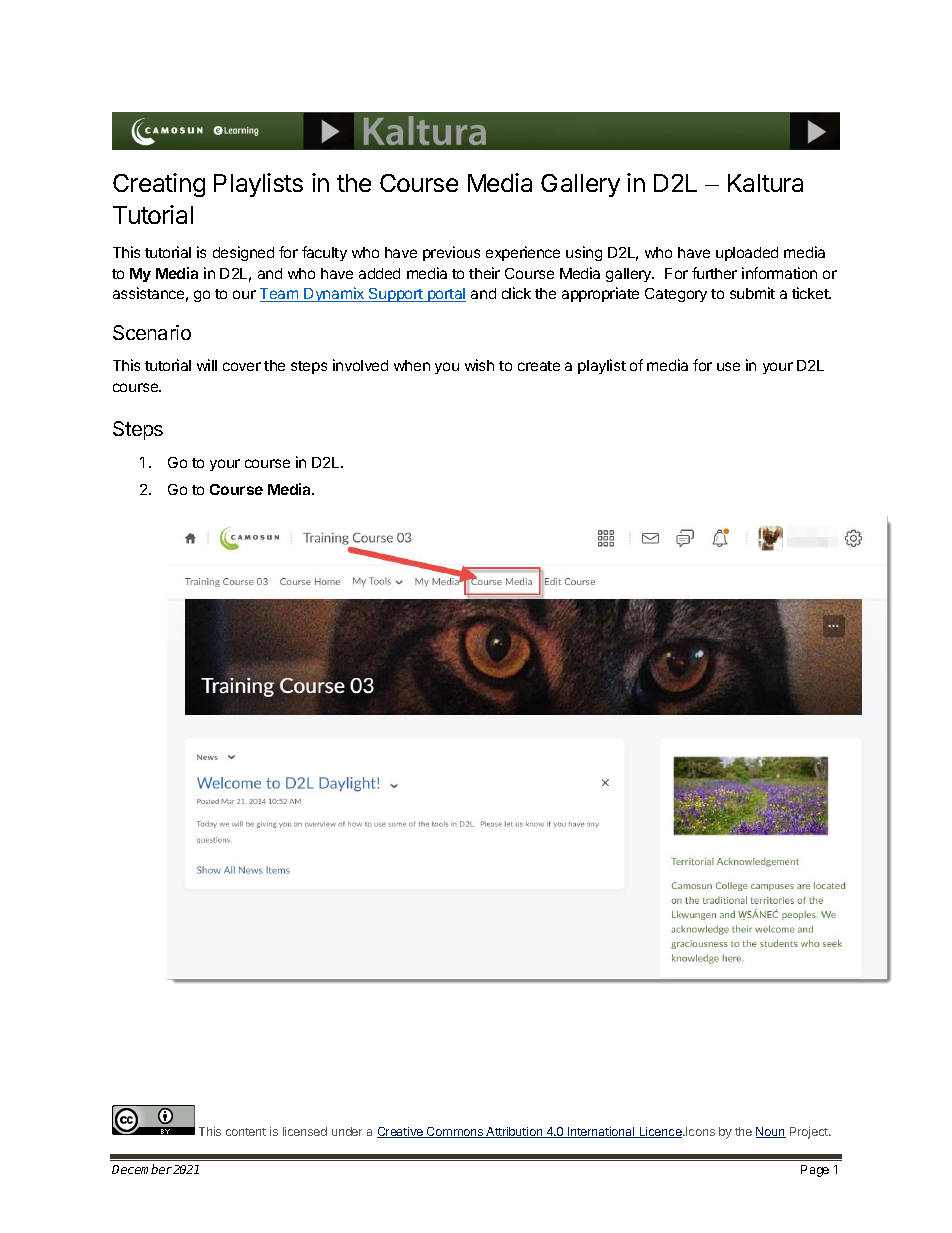 The height and width of the image is (1233, 952). Describe the element at coordinates (305, 1131) in the image. I see `licensed` at that location.
